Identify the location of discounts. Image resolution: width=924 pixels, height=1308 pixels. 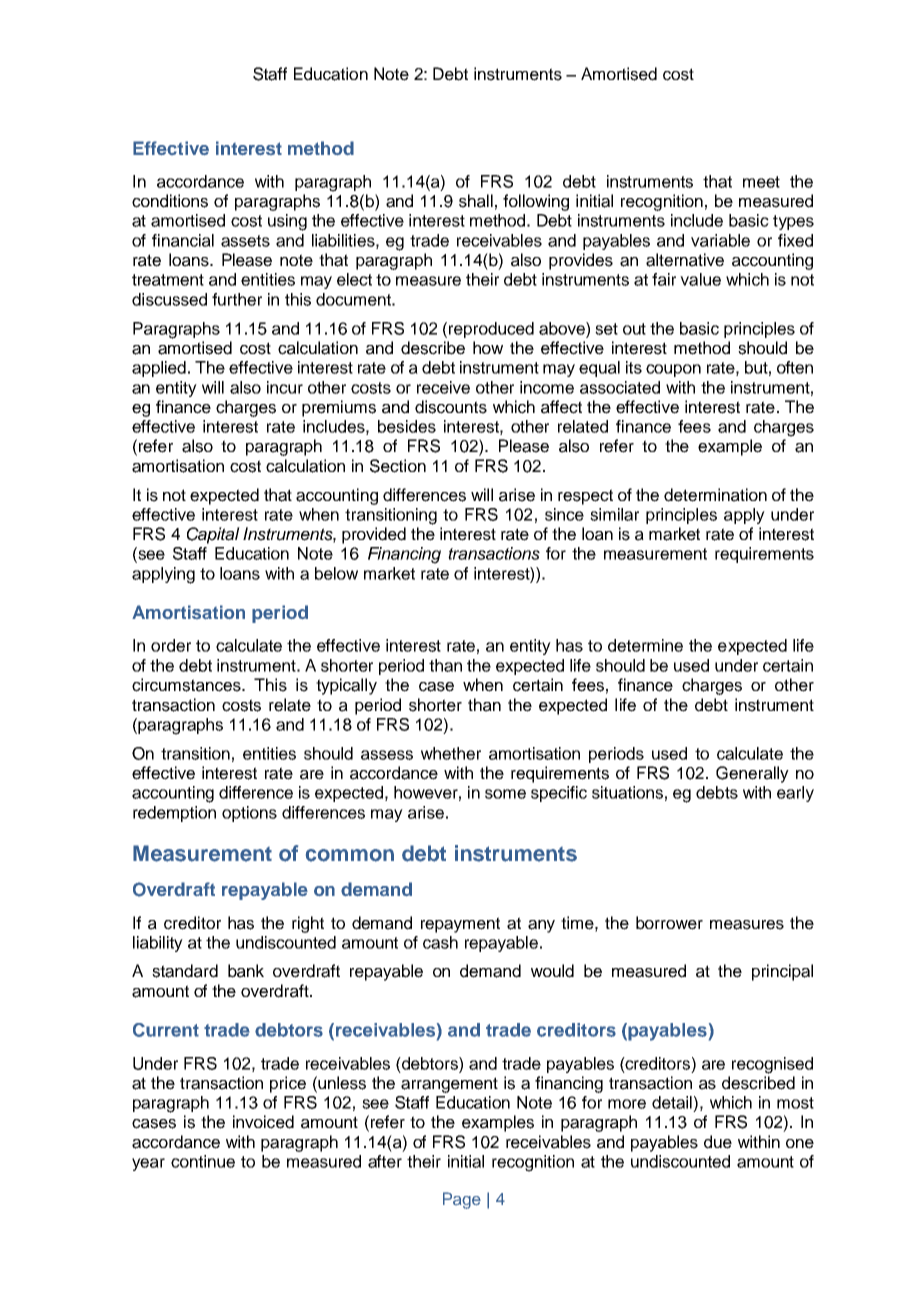
(451, 407).
